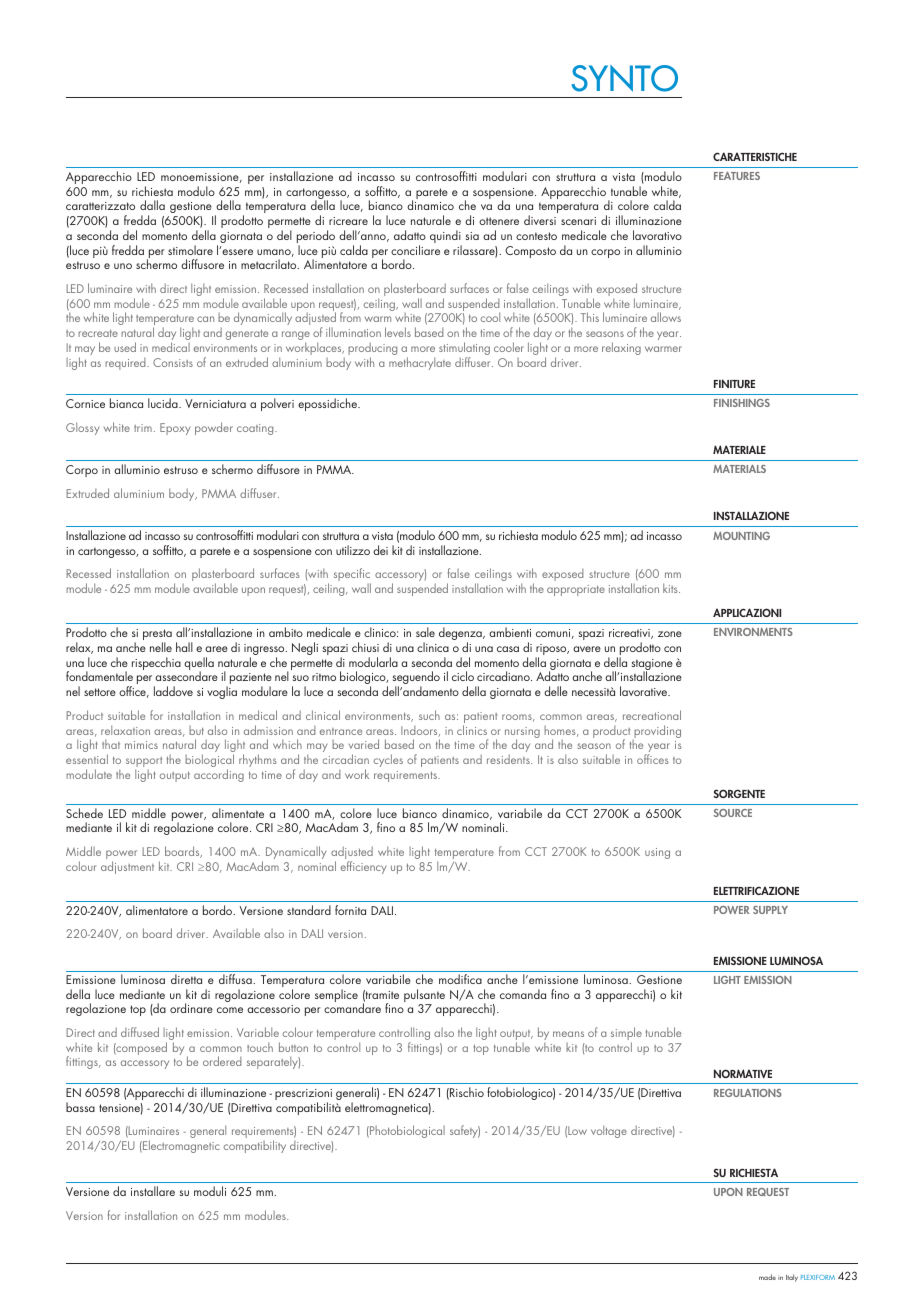 This screenshot has width=924, height=1308. What do you see at coordinates (739, 469) in the screenshot?
I see `MATERIALS` at bounding box center [739, 469].
